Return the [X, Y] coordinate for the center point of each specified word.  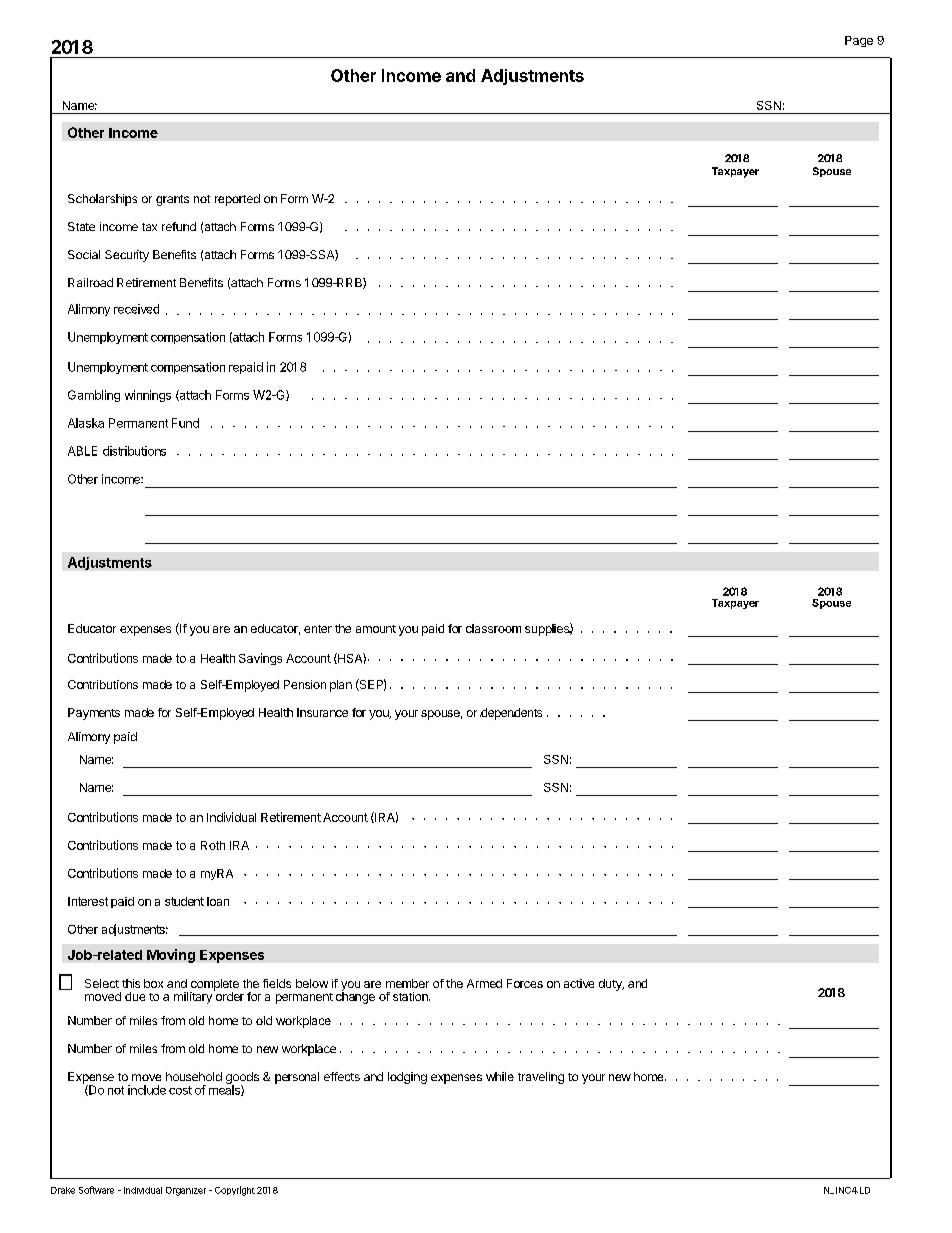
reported [237, 200]
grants [172, 200]
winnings [148, 396]
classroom [493, 628]
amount [376, 629]
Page [859, 41]
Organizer [186, 1191]
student [184, 901]
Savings [260, 659]
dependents [511, 714]
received [136, 309]
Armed [484, 983]
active [579, 983]
